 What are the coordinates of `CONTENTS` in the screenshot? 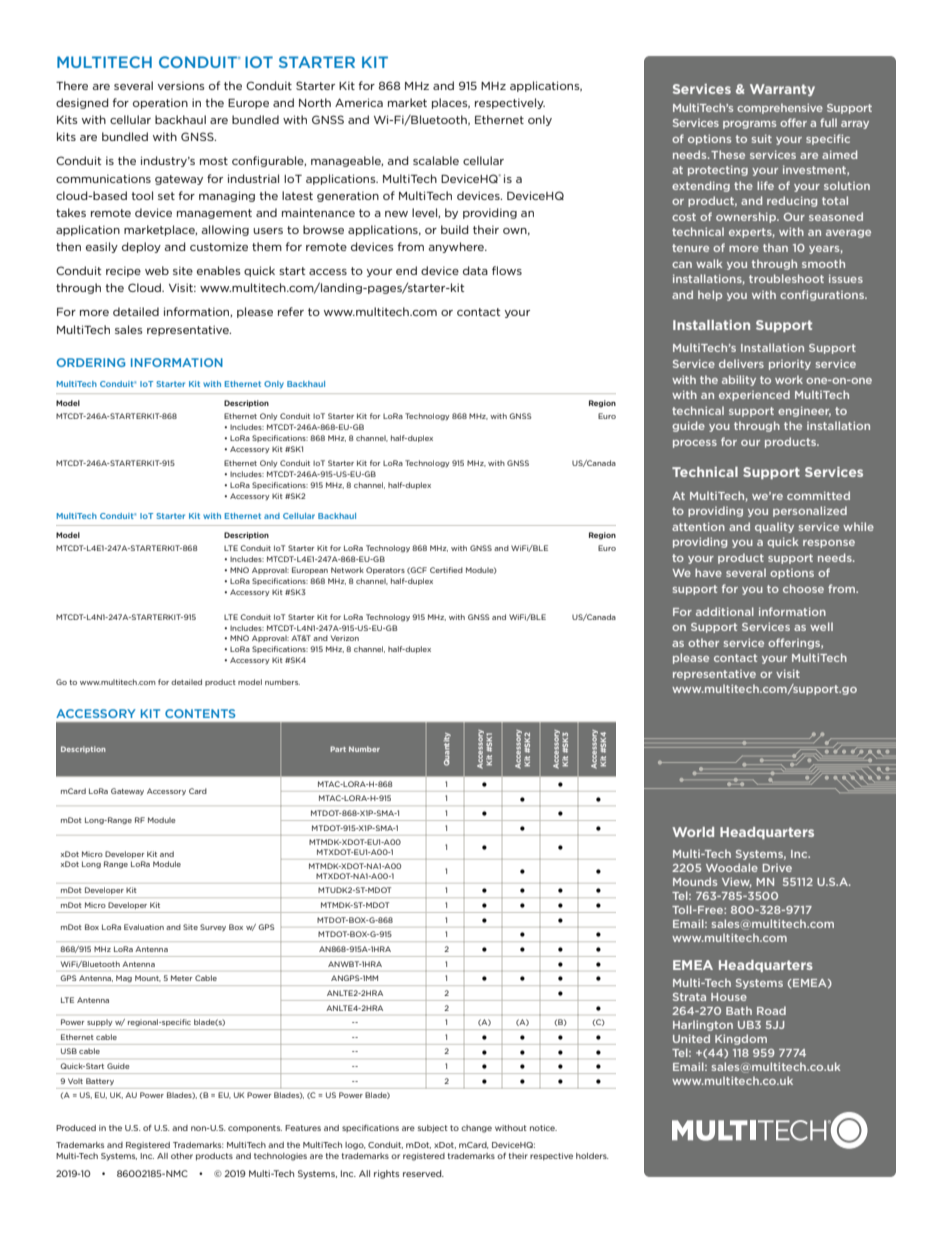 It's located at (200, 713).
